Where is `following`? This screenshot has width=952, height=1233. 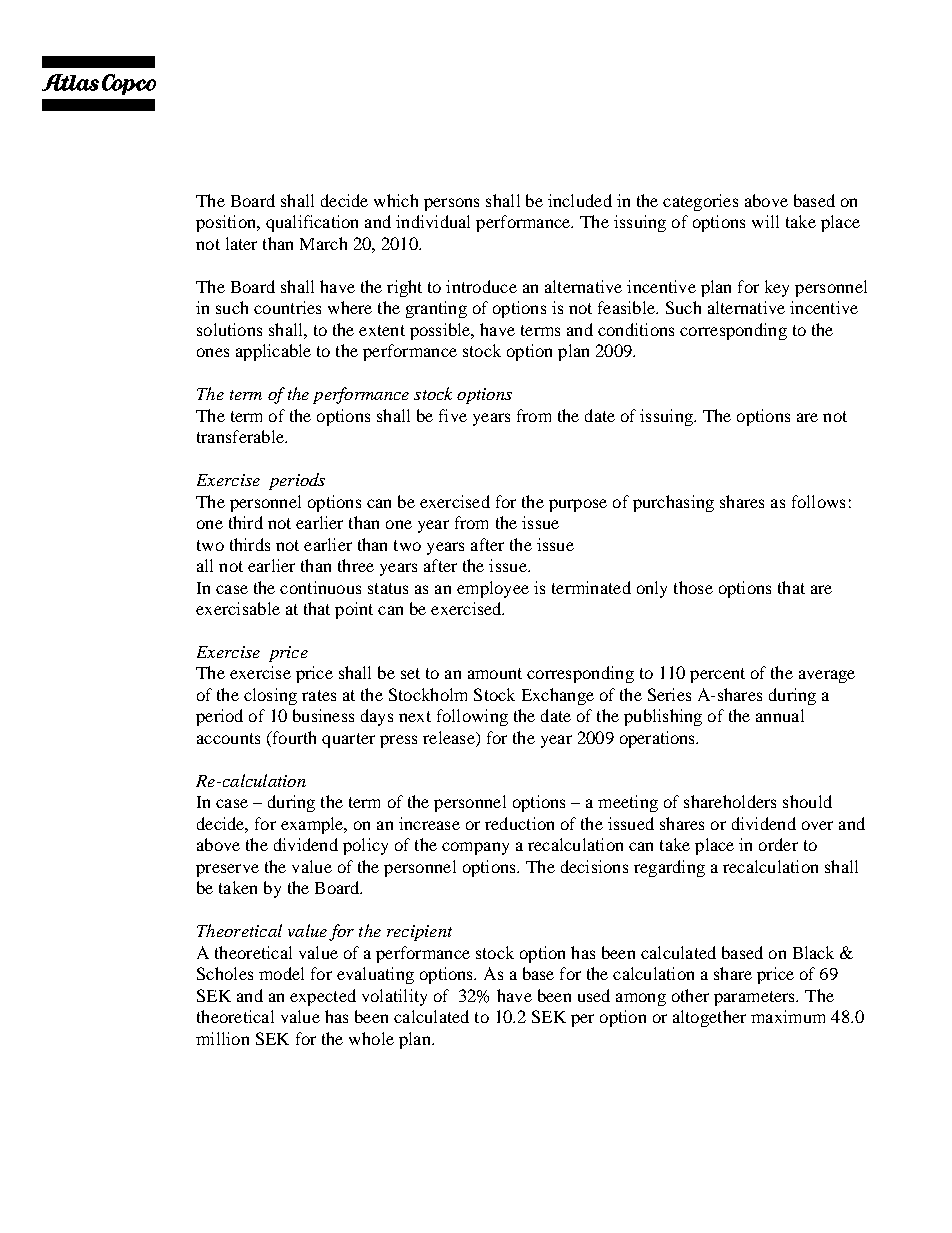 following is located at coordinates (472, 717).
